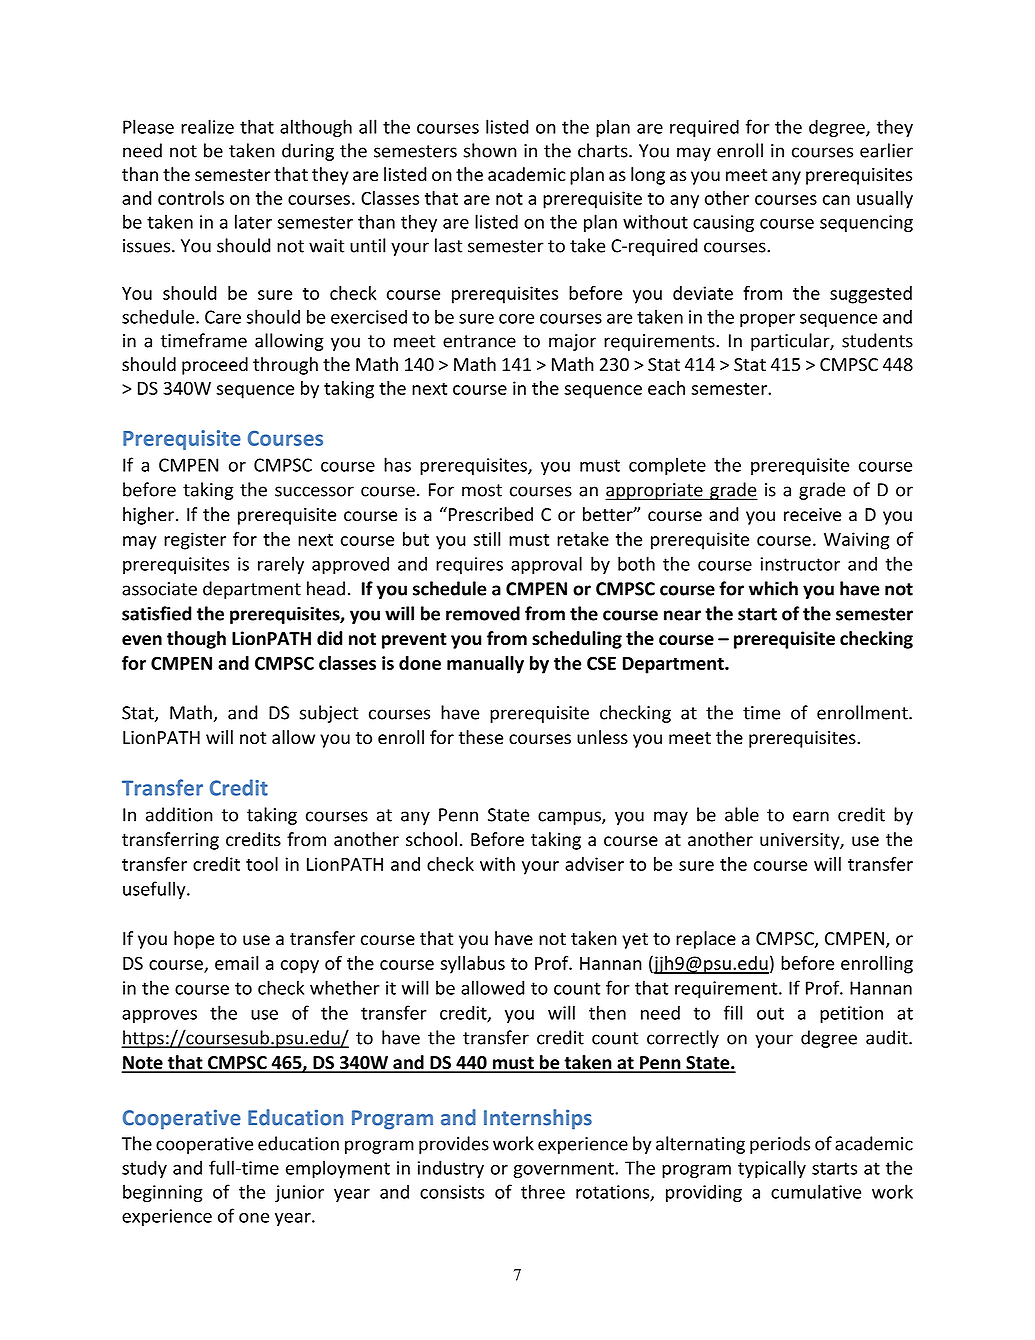 The image size is (1035, 1340). Describe the element at coordinates (156, 613) in the screenshot. I see `satisfied` at that location.
